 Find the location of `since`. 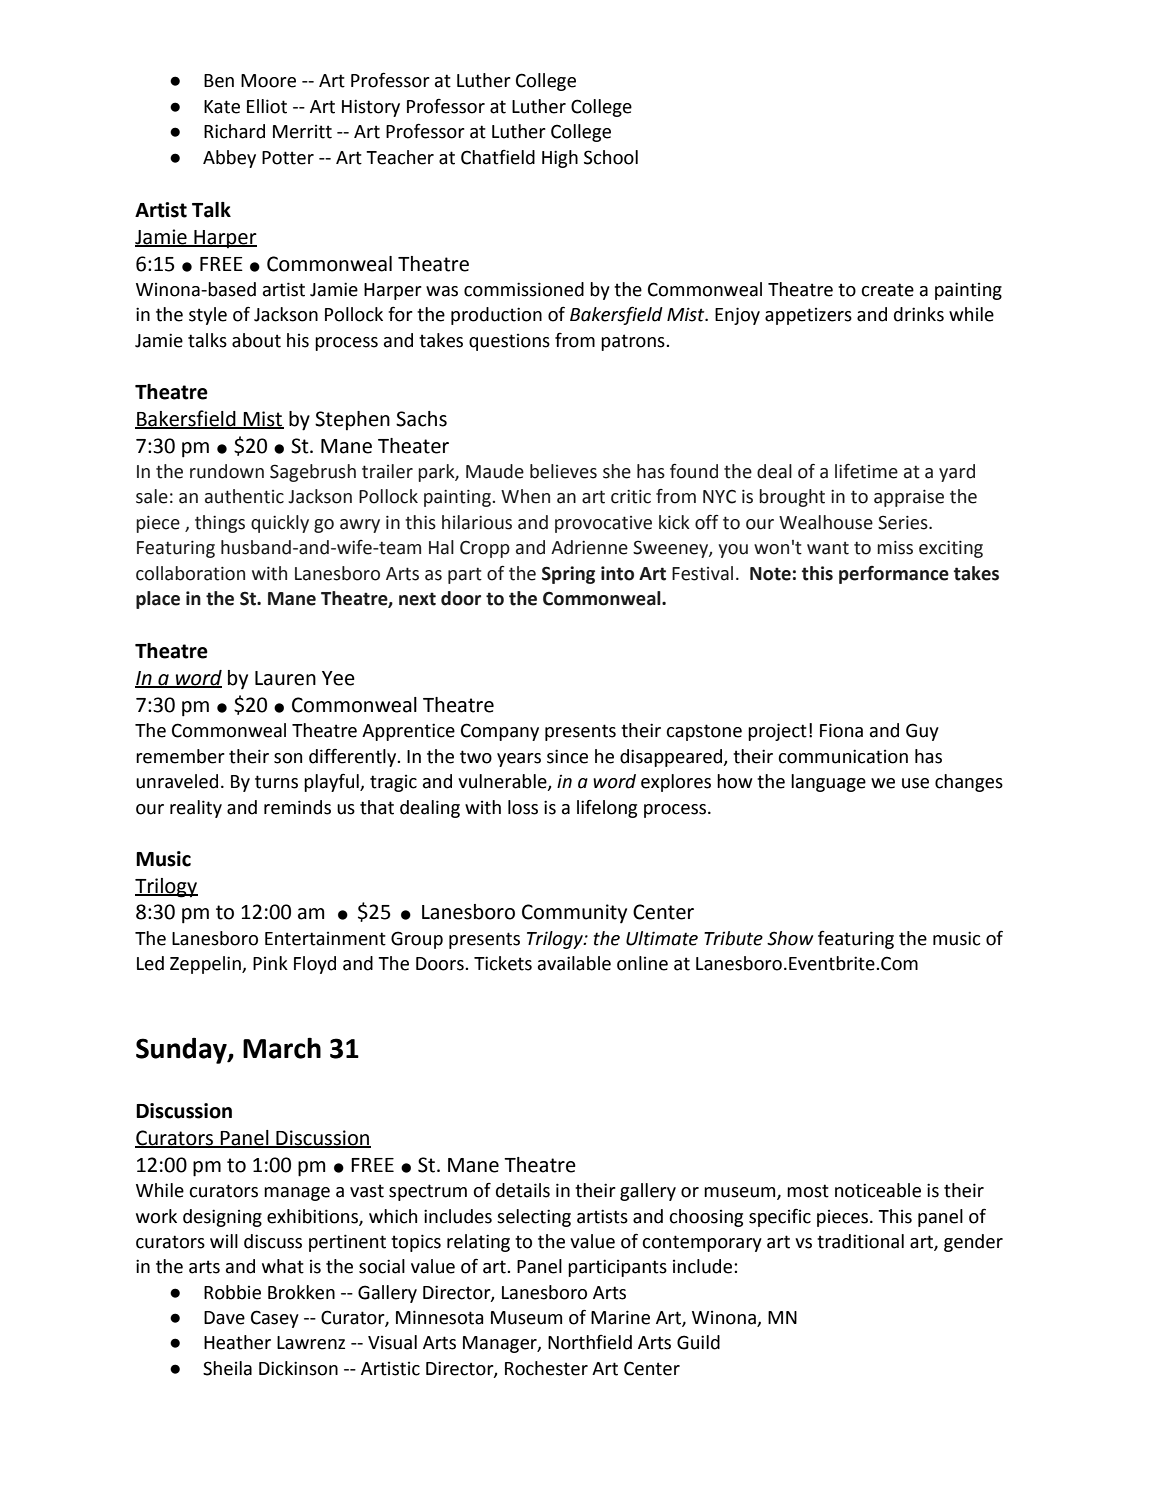

since is located at coordinates (567, 756).
